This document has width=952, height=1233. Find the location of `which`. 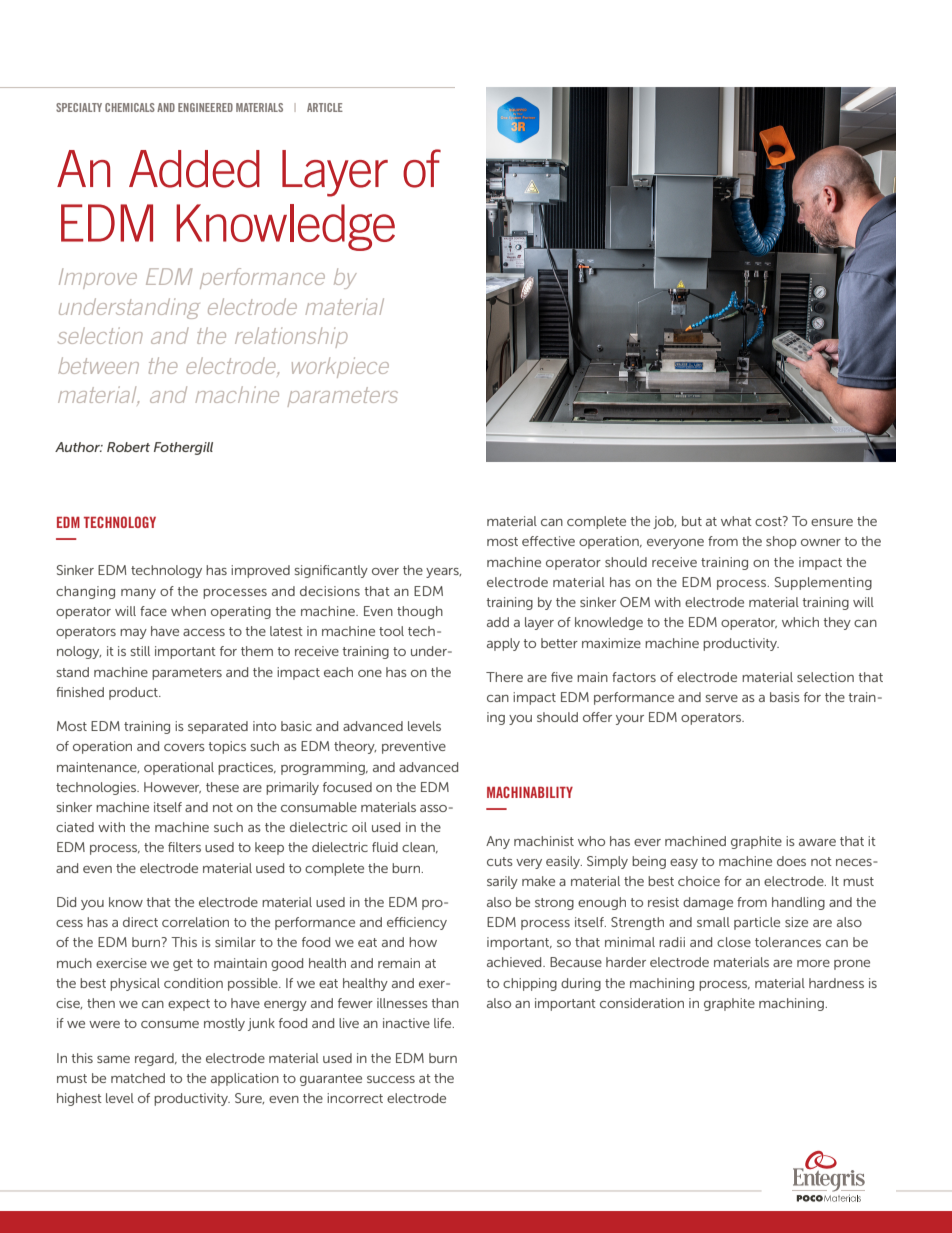

which is located at coordinates (800, 622).
